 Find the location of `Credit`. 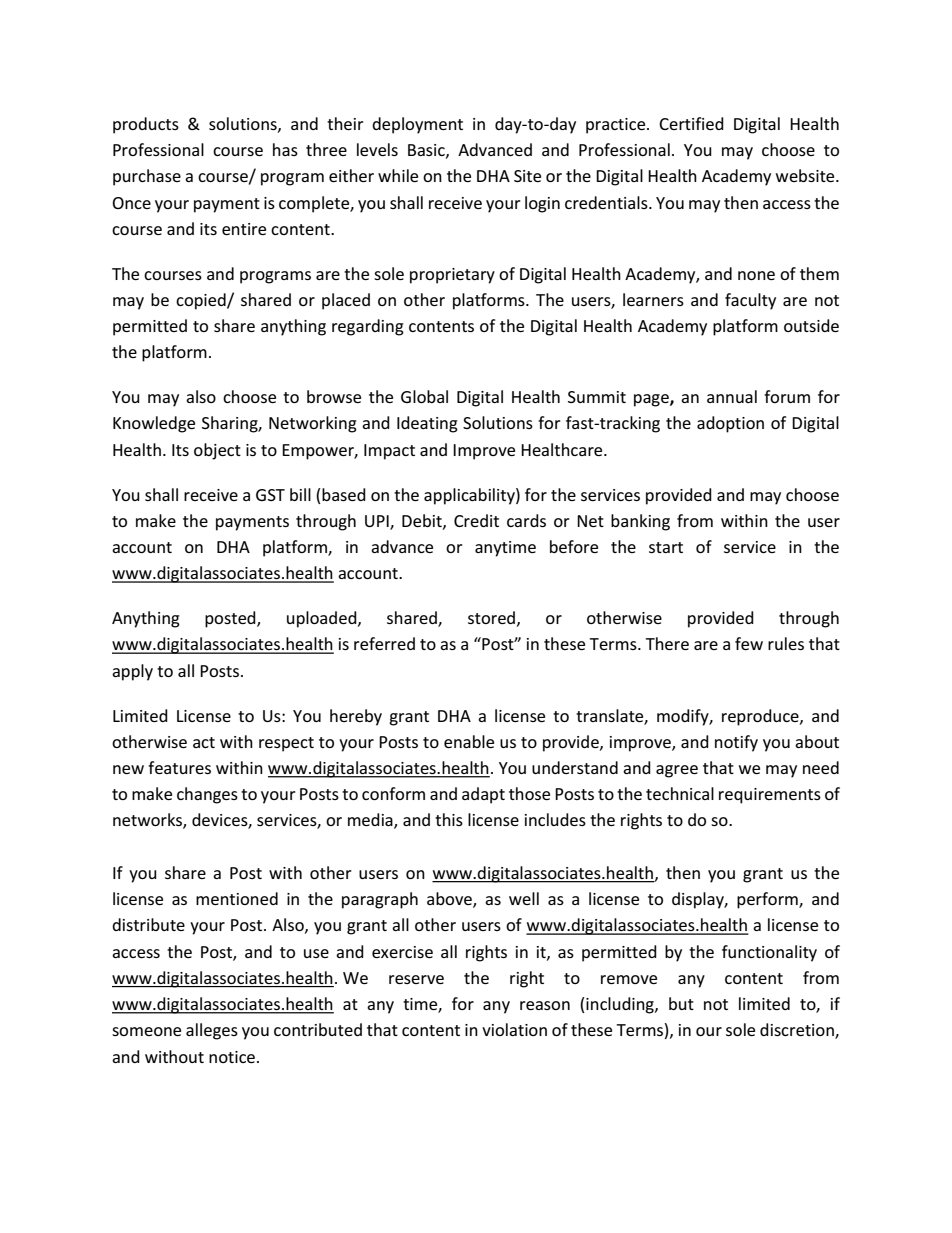

Credit is located at coordinates (476, 520).
